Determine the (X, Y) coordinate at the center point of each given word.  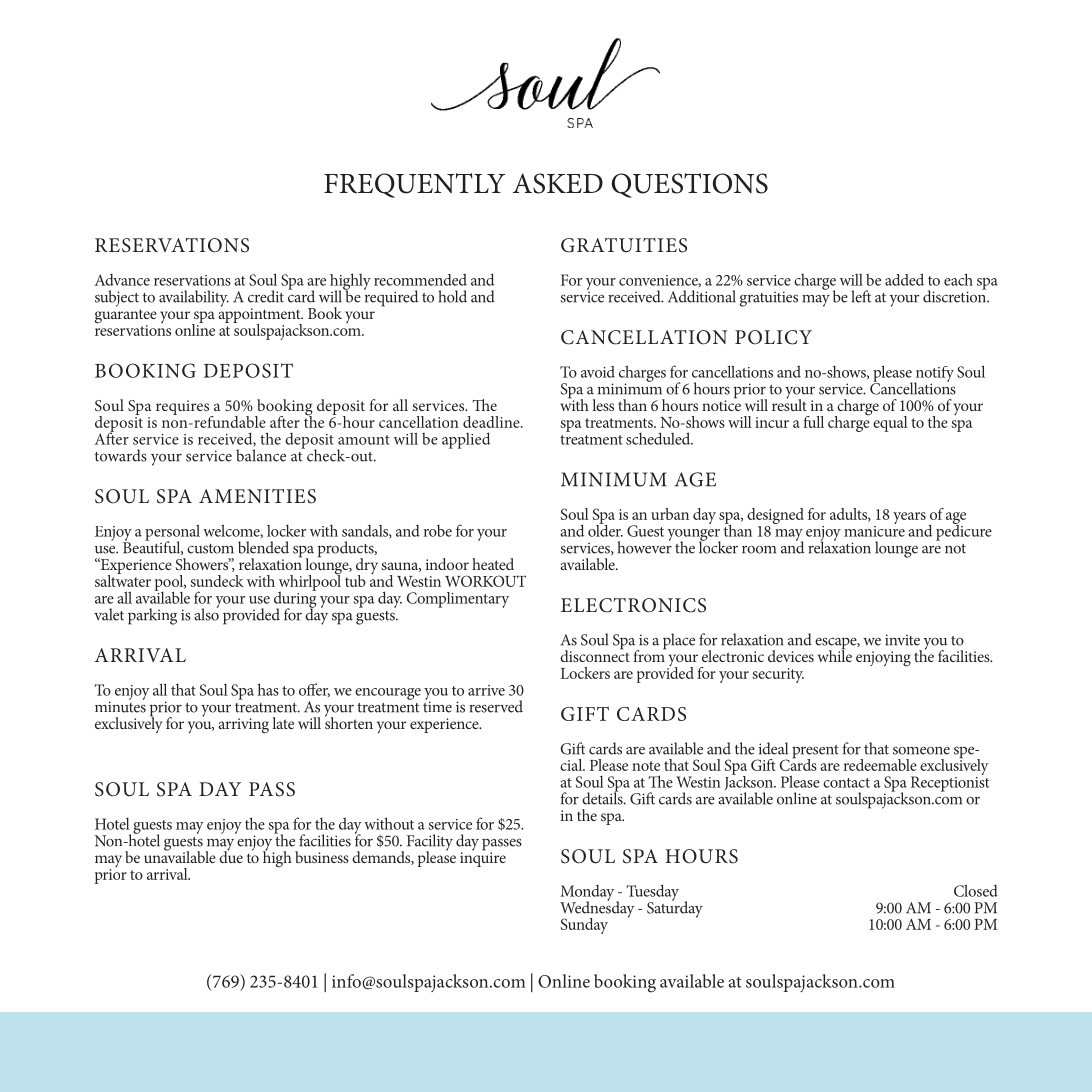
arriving (243, 726)
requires (184, 409)
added (904, 279)
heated (493, 564)
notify (934, 375)
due (231, 856)
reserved (496, 706)
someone (921, 751)
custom (210, 549)
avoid (598, 372)
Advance (122, 280)
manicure (874, 530)
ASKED (558, 183)
